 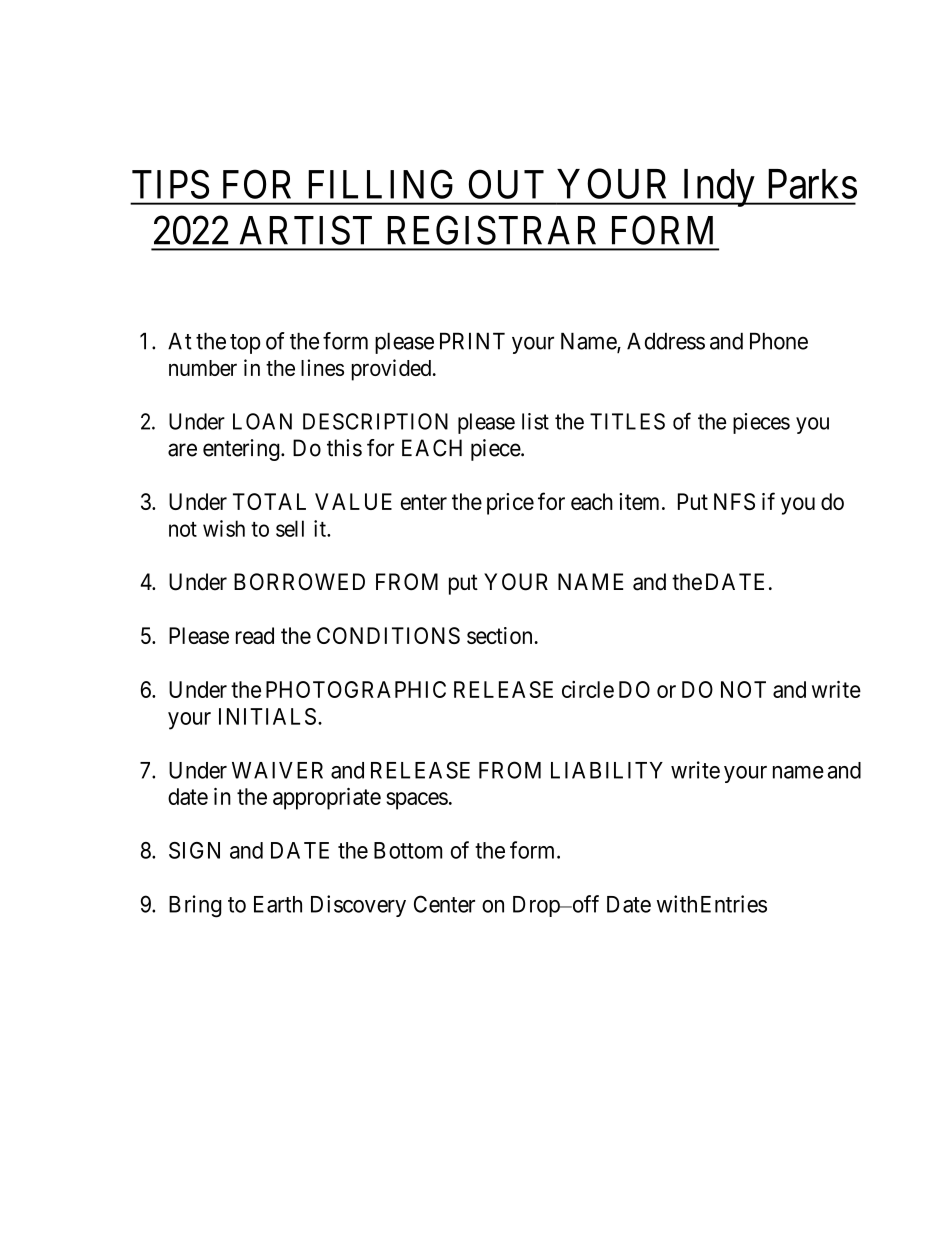 What do you see at coordinates (278, 904) in the document?
I see `Earth` at bounding box center [278, 904].
